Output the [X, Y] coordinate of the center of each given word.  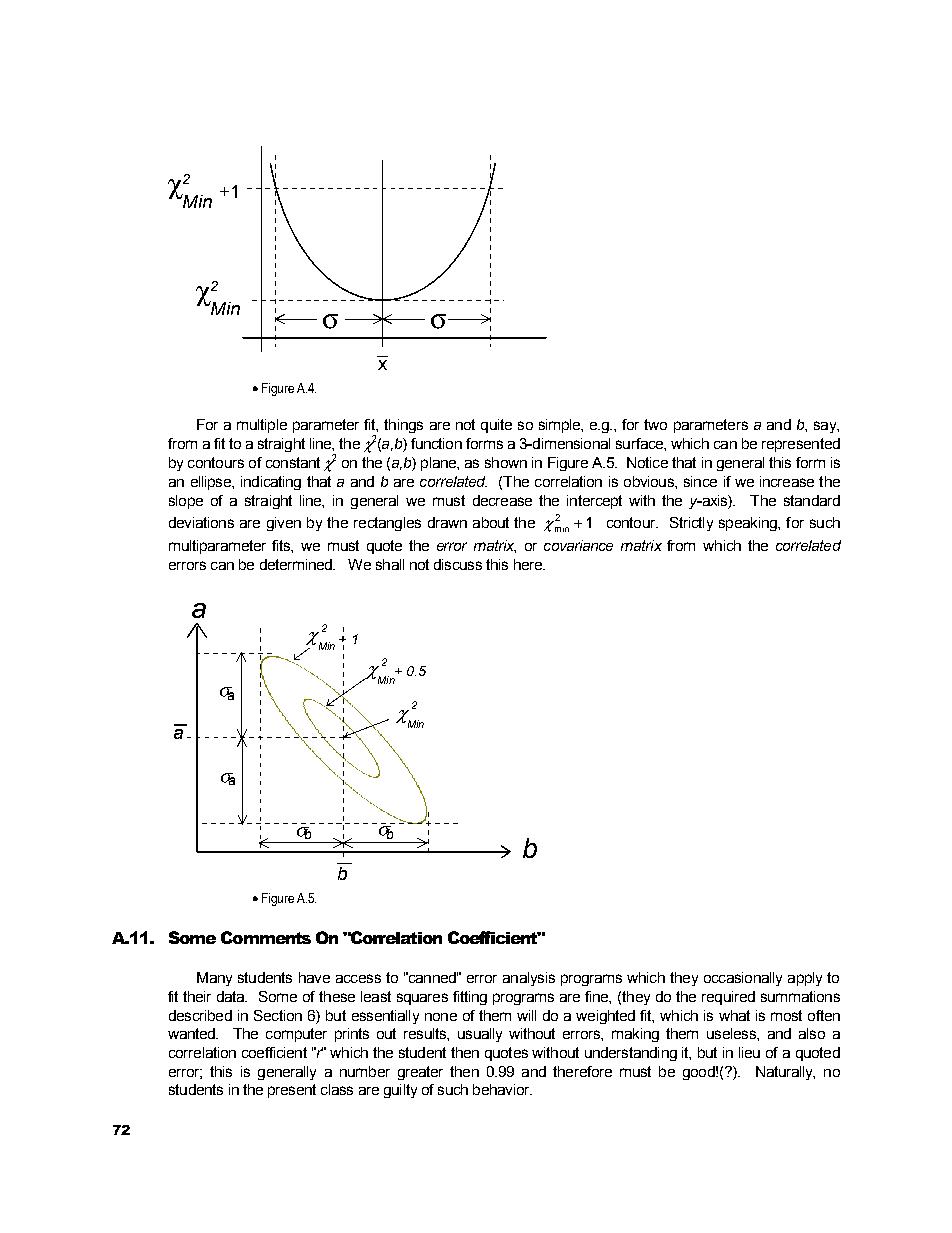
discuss [458, 564]
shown [506, 462]
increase [787, 481]
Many [214, 979]
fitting [470, 998]
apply [805, 979]
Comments [266, 937]
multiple [262, 426]
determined [297, 564]
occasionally [743, 979]
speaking [749, 524]
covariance [578, 545]
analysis [529, 979]
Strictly [691, 524]
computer [296, 1035]
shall [390, 564]
